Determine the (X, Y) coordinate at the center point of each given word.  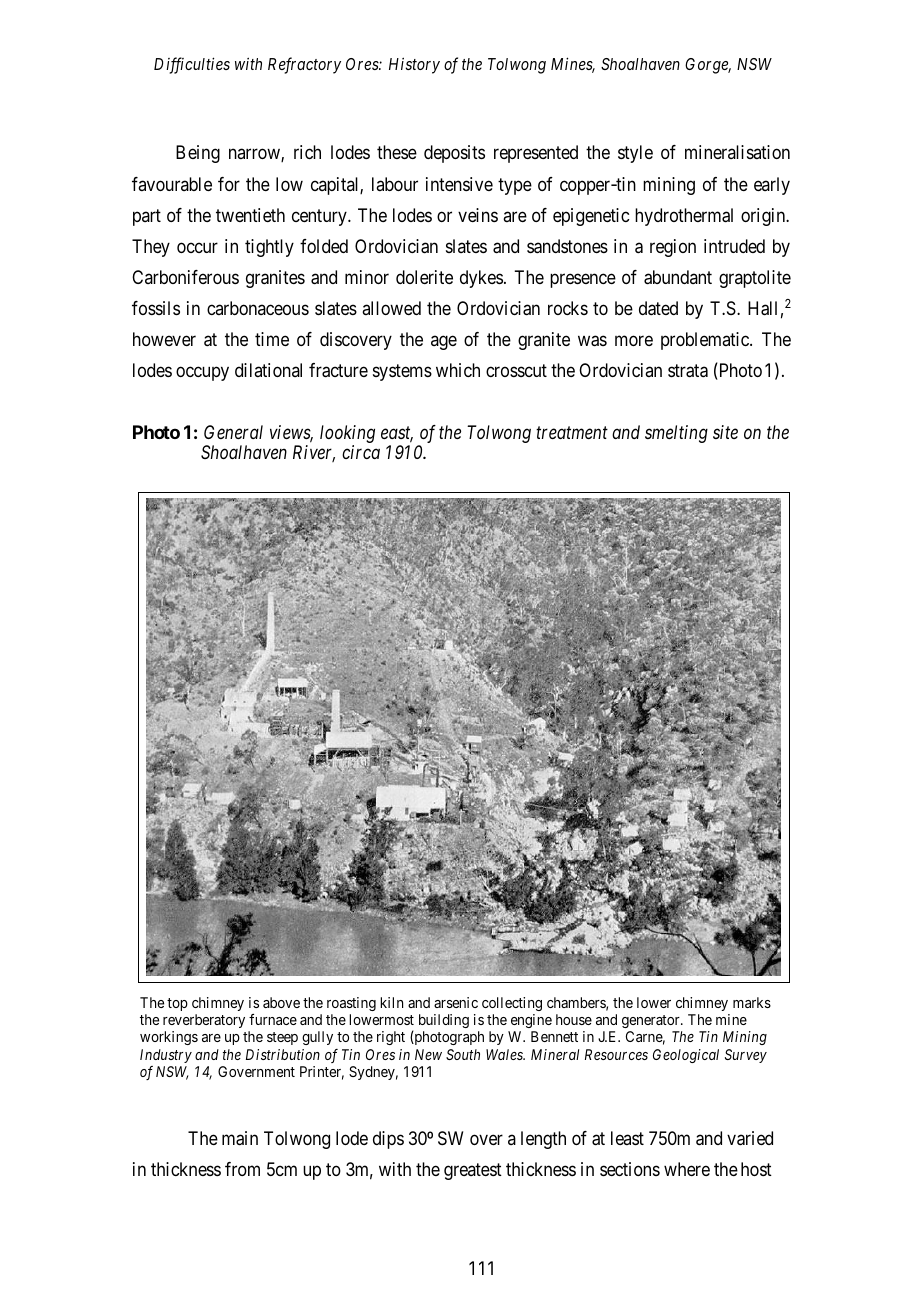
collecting (512, 1004)
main (240, 1138)
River (314, 453)
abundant (678, 277)
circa (361, 452)
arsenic (456, 1002)
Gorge (708, 66)
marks (752, 1002)
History (414, 66)
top (177, 1004)
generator (652, 1021)
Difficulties (192, 65)
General (233, 432)
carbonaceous (258, 308)
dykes (481, 279)
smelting (676, 434)
